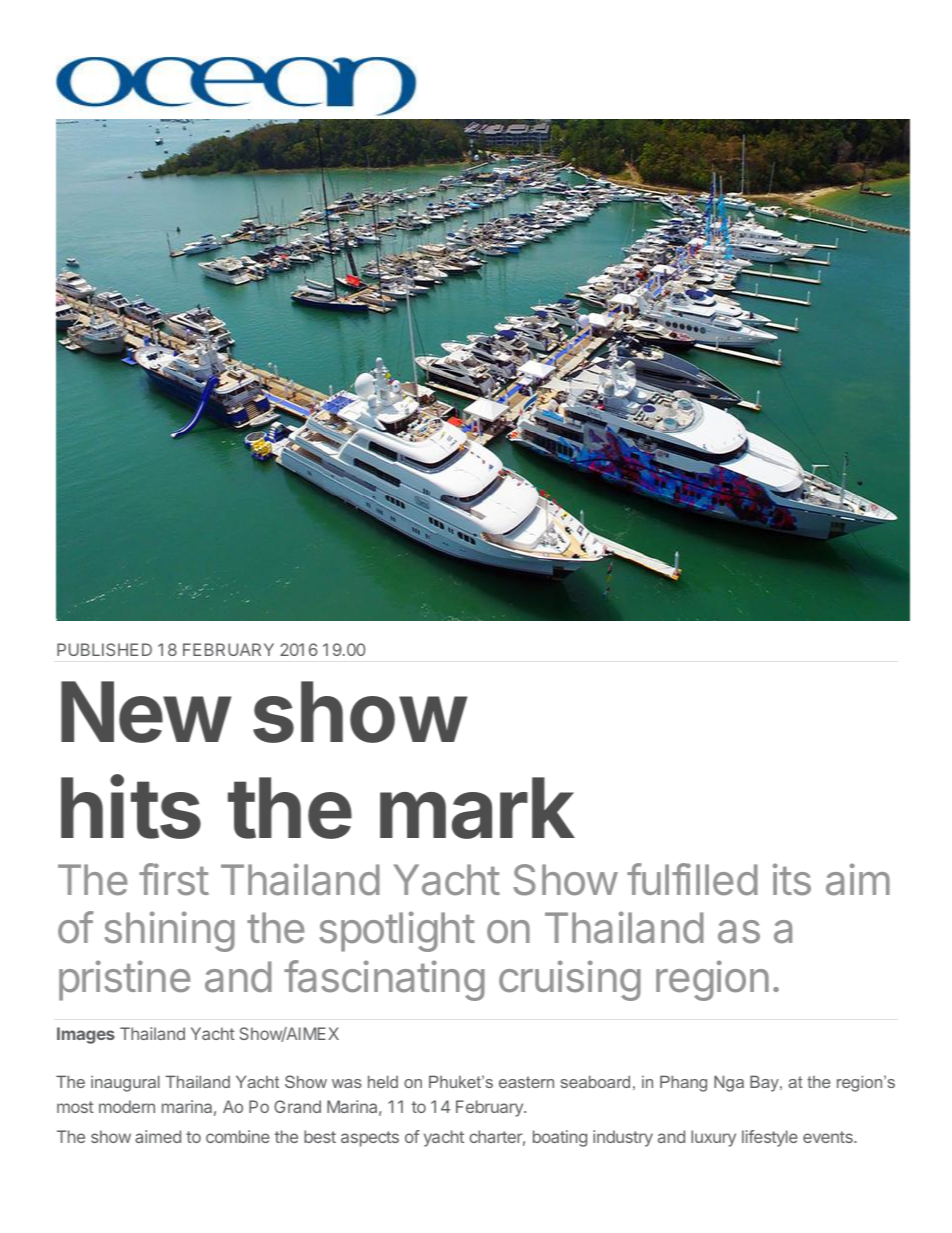 The image size is (952, 1233). Describe the element at coordinates (692, 879) in the document. I see `fulfilled` at that location.
